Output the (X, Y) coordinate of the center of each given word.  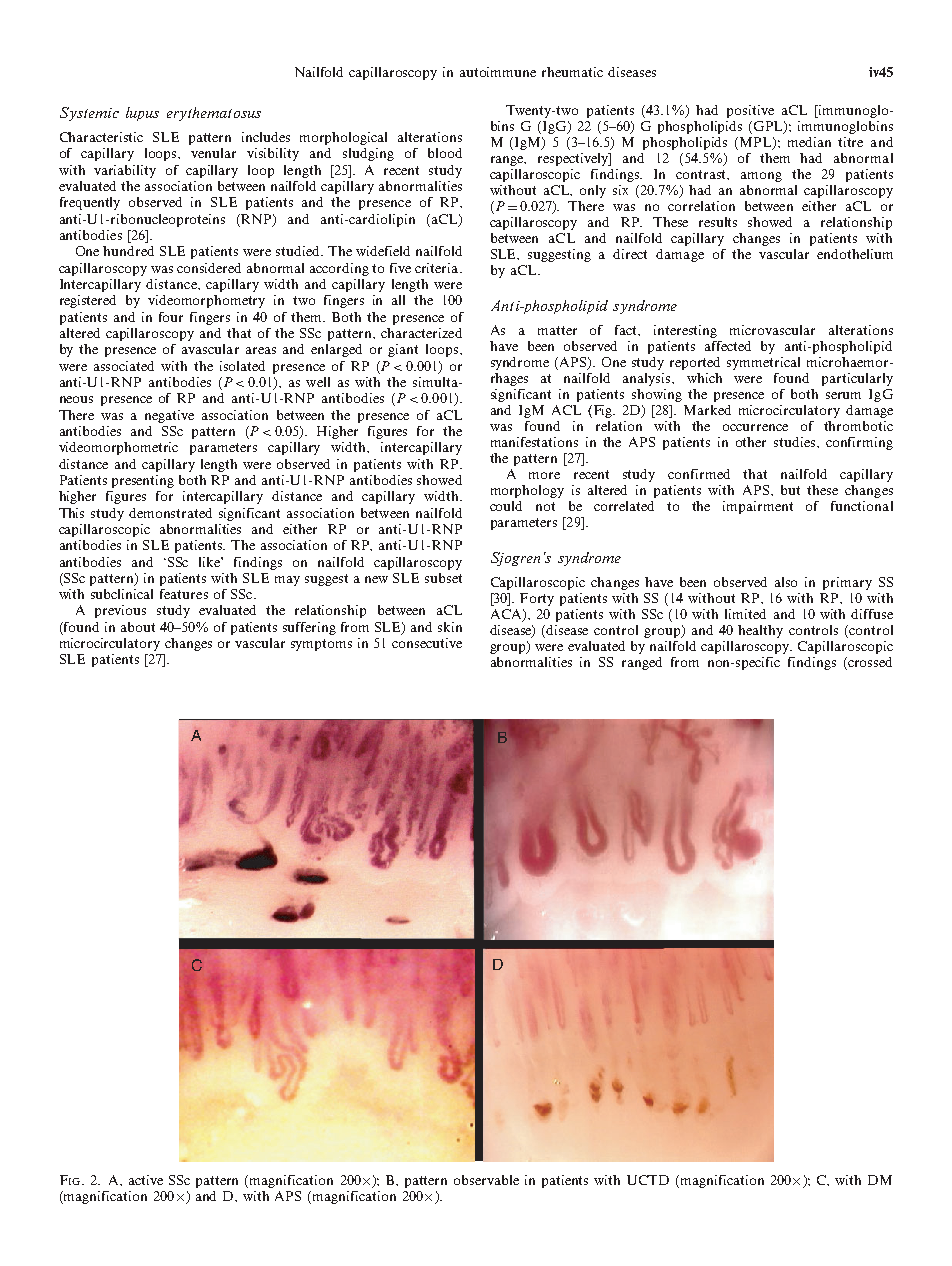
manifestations (534, 442)
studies (796, 442)
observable (486, 1180)
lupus (142, 114)
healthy (760, 631)
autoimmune (498, 72)
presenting (143, 481)
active (146, 1180)
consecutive (427, 643)
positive (750, 111)
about (138, 627)
